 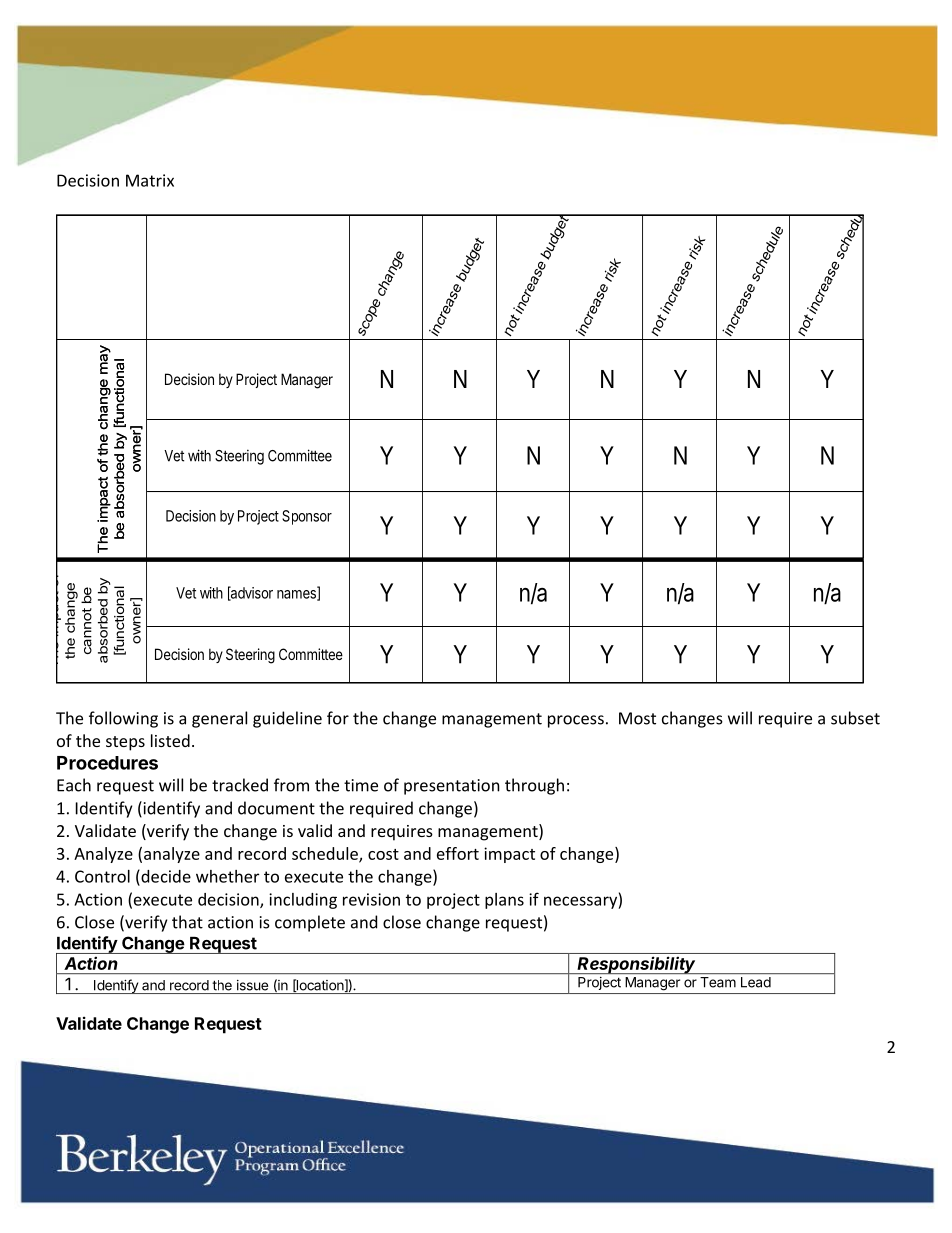 What do you see at coordinates (307, 517) in the page?
I see `Sponsor` at bounding box center [307, 517].
